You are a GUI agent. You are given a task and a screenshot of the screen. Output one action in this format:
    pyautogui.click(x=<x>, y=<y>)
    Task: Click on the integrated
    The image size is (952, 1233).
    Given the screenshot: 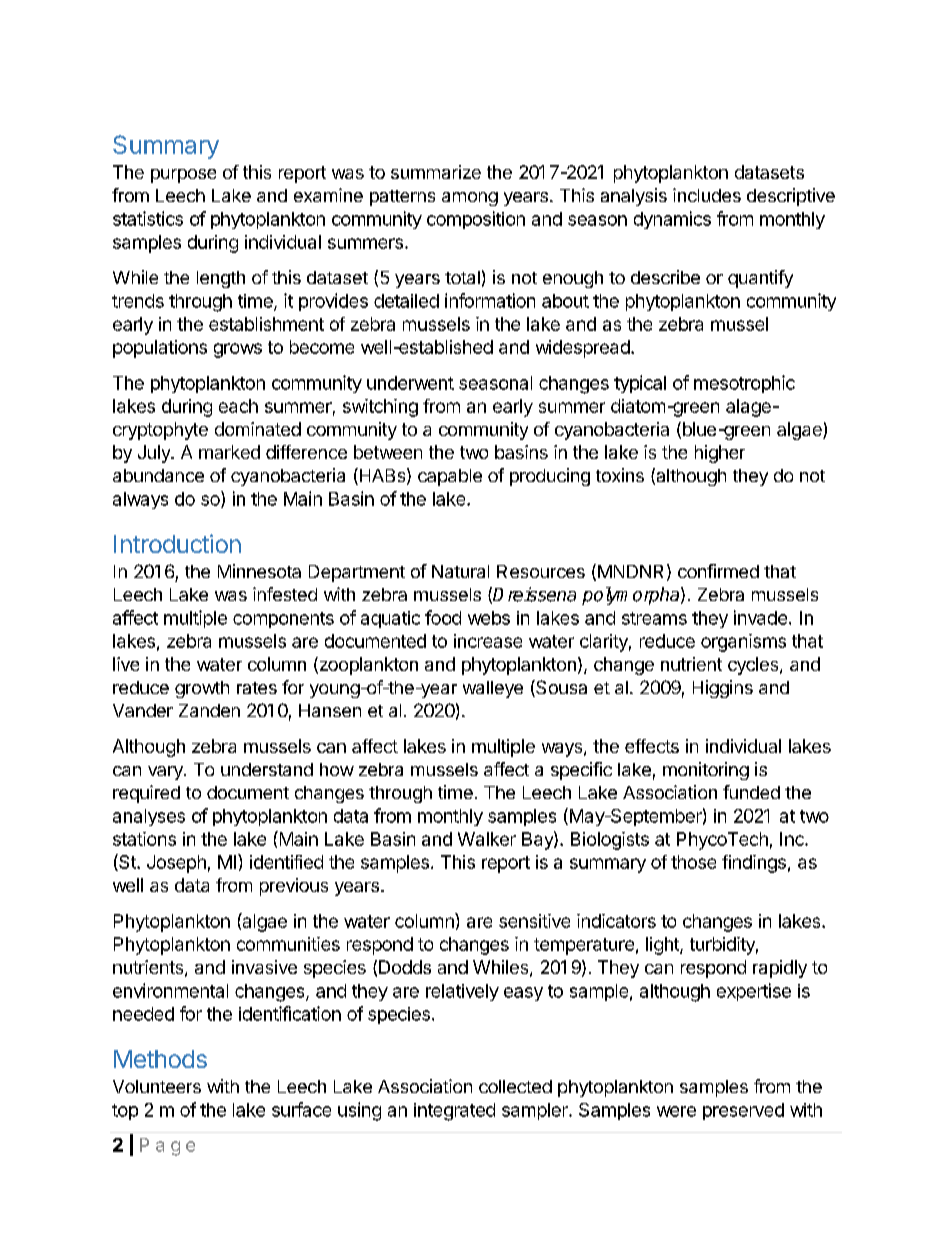 What is the action you would take?
    pyautogui.click(x=454, y=1112)
